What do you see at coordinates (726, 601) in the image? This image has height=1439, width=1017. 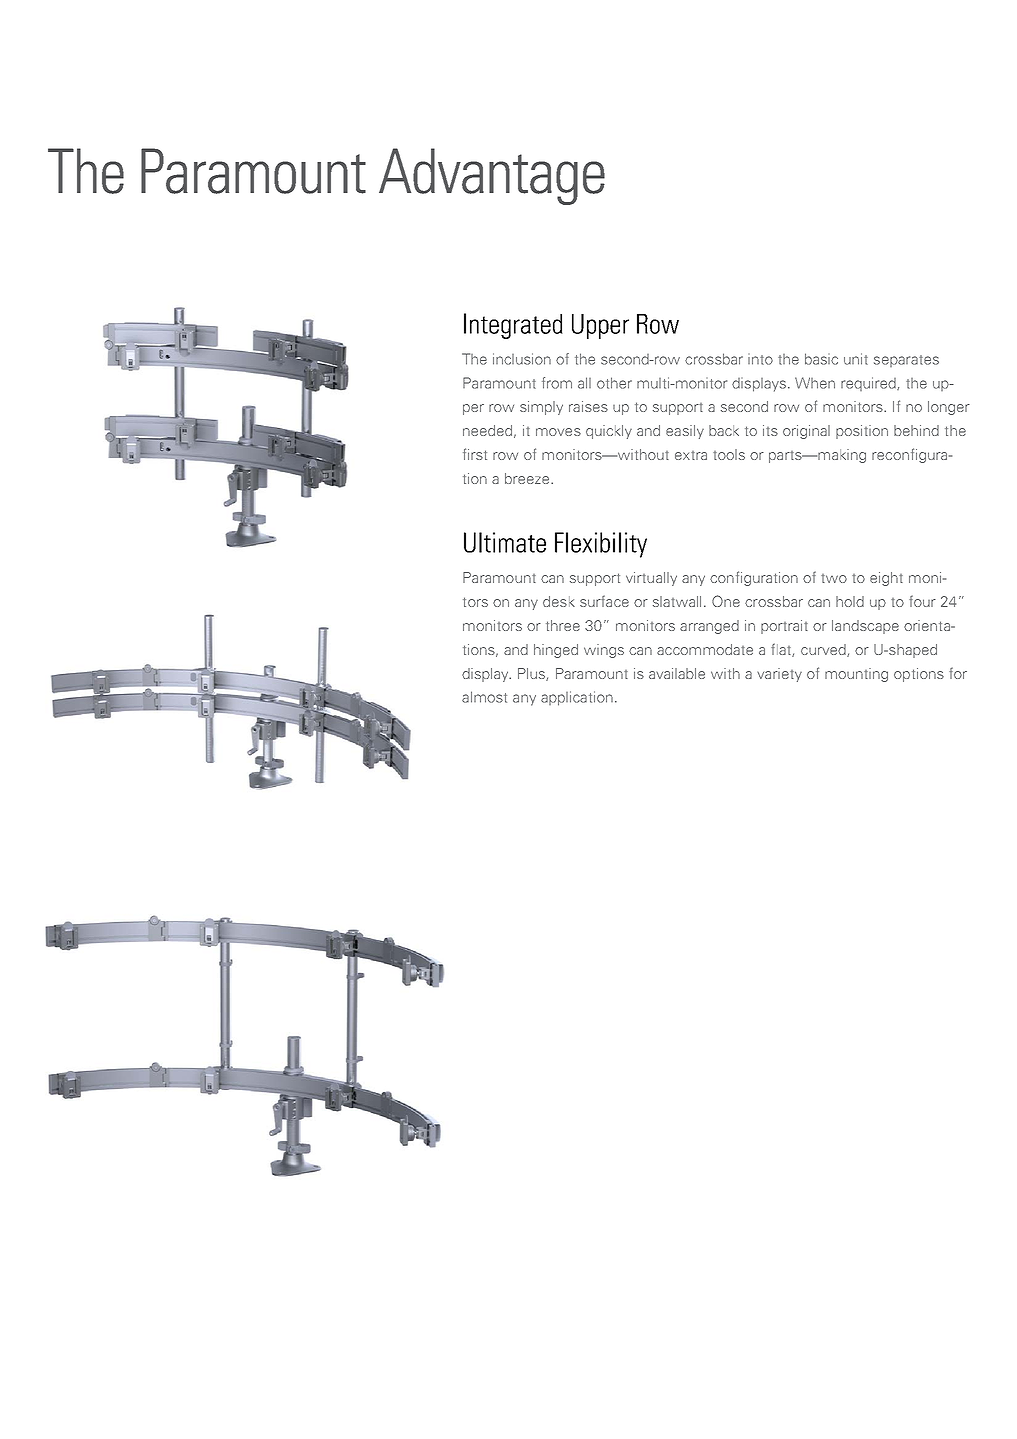 I see `One` at bounding box center [726, 601].
